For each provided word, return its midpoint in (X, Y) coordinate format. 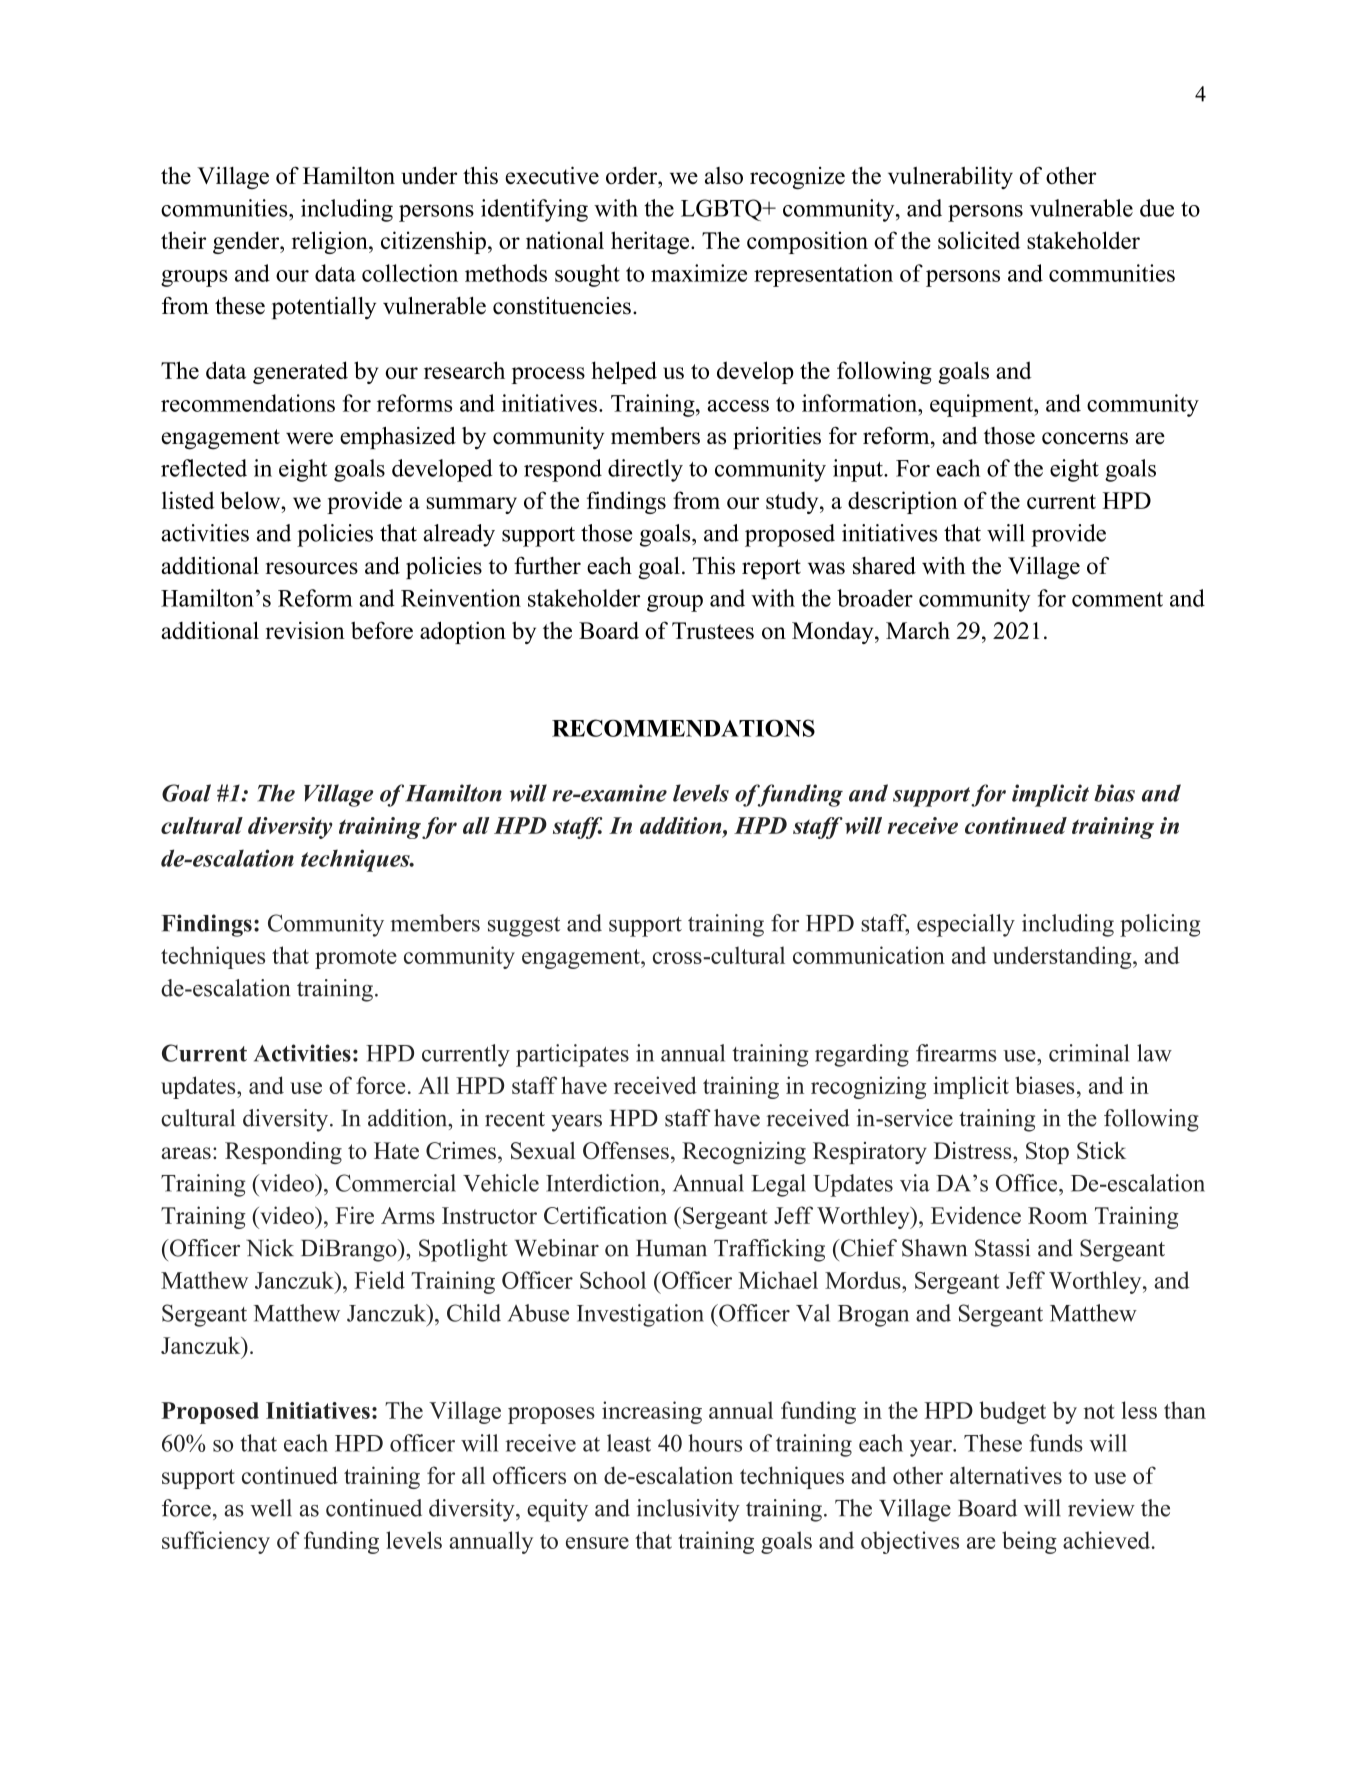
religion (331, 242)
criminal (1089, 1053)
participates (572, 1055)
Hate (396, 1150)
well (271, 1508)
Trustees (713, 630)
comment (1117, 599)
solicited (979, 240)
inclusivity (688, 1510)
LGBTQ (722, 210)
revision (305, 630)
